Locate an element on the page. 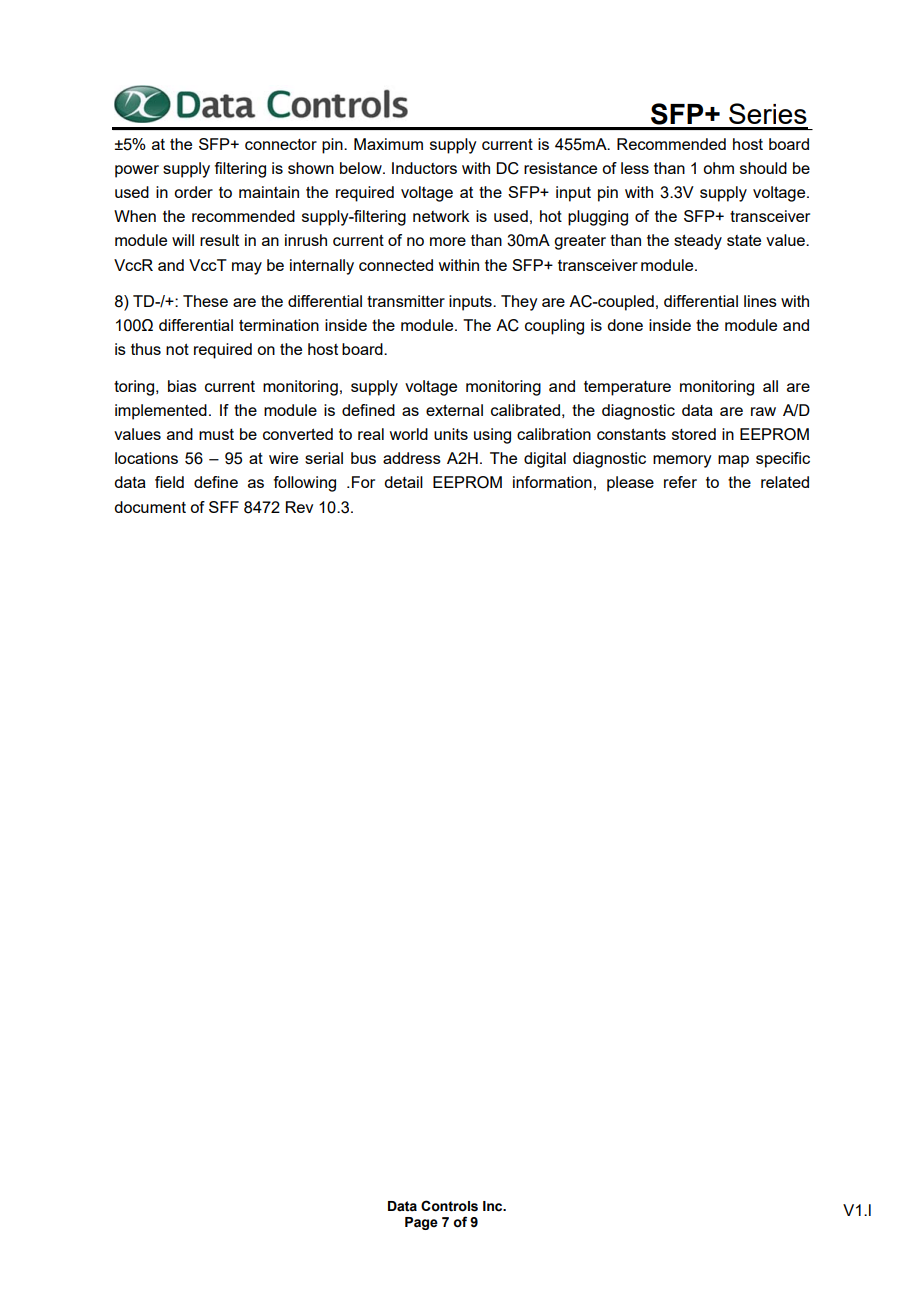 The width and height of the page is (924, 1308). detail is located at coordinates (403, 482).
